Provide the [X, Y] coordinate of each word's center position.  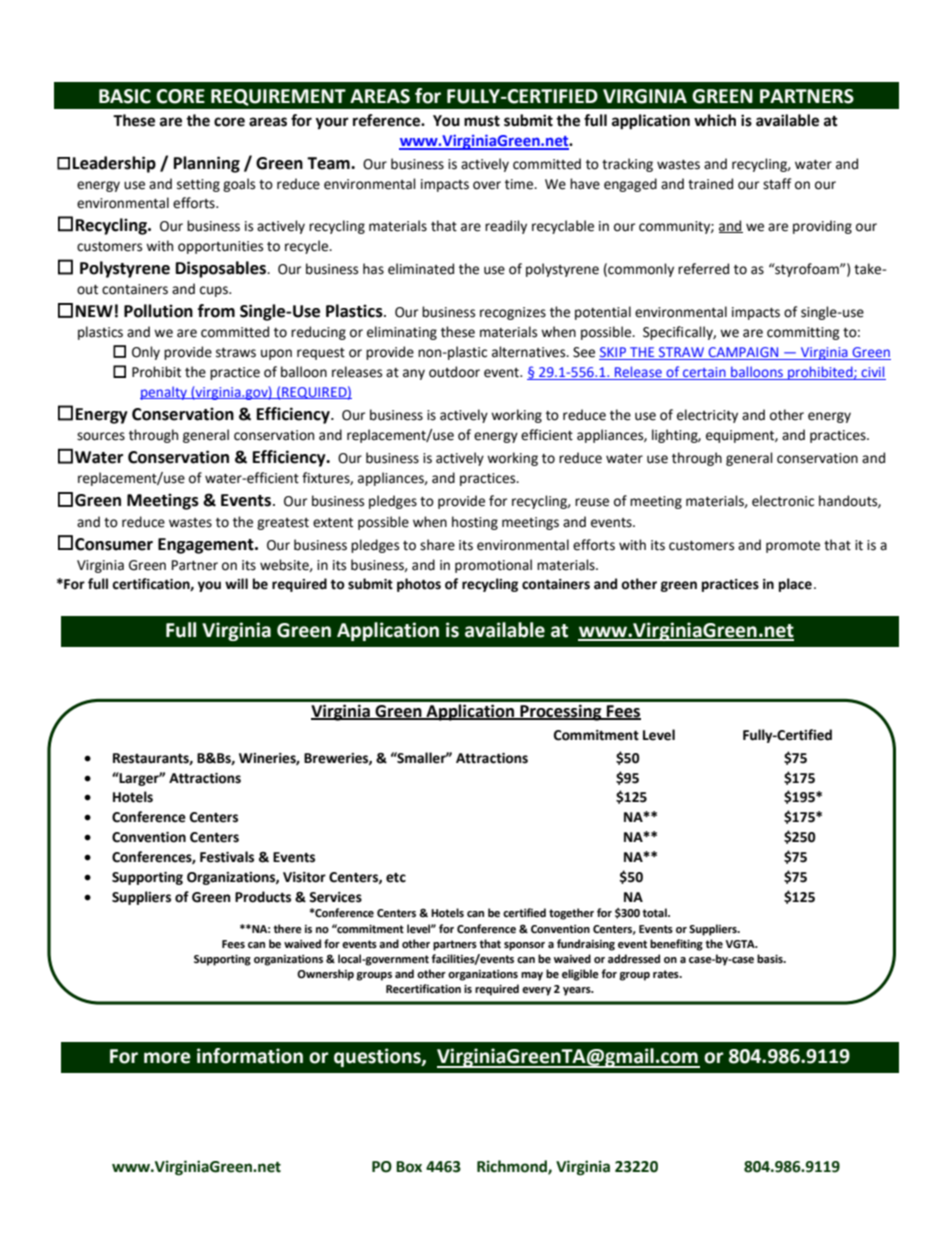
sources [101, 436]
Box [409, 1167]
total [655, 913]
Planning [207, 164]
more [167, 1058]
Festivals [227, 857]
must [482, 121]
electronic [783, 501]
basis [771, 958]
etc [396, 878]
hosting [475, 523]
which [715, 120]
